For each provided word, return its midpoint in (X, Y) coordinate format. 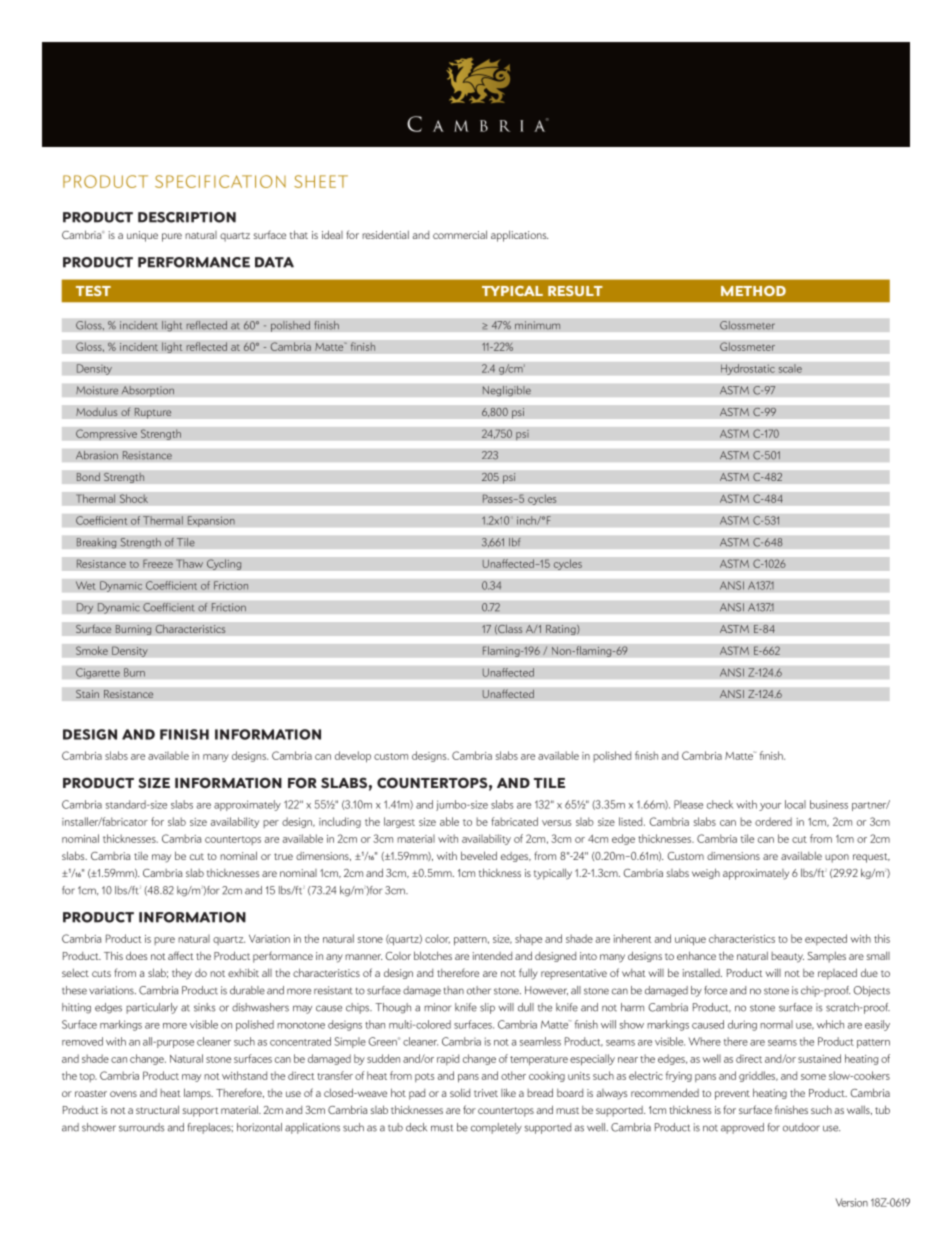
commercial (460, 234)
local (795, 804)
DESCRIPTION (187, 217)
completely (496, 1128)
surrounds (141, 1127)
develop (353, 757)
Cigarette (98, 673)
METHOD (753, 291)
